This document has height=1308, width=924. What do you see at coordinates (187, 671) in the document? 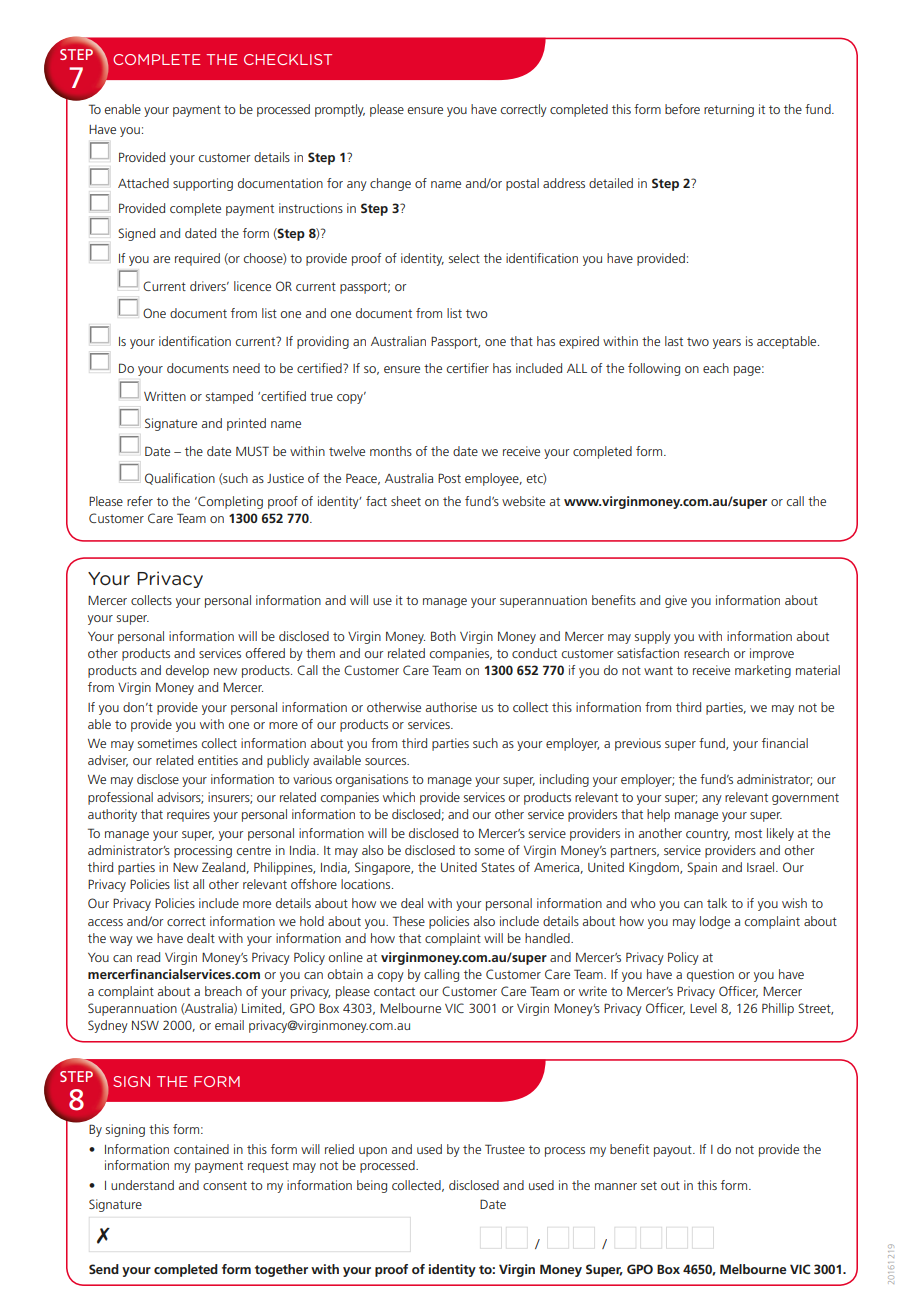
I see `develop` at bounding box center [187, 671].
